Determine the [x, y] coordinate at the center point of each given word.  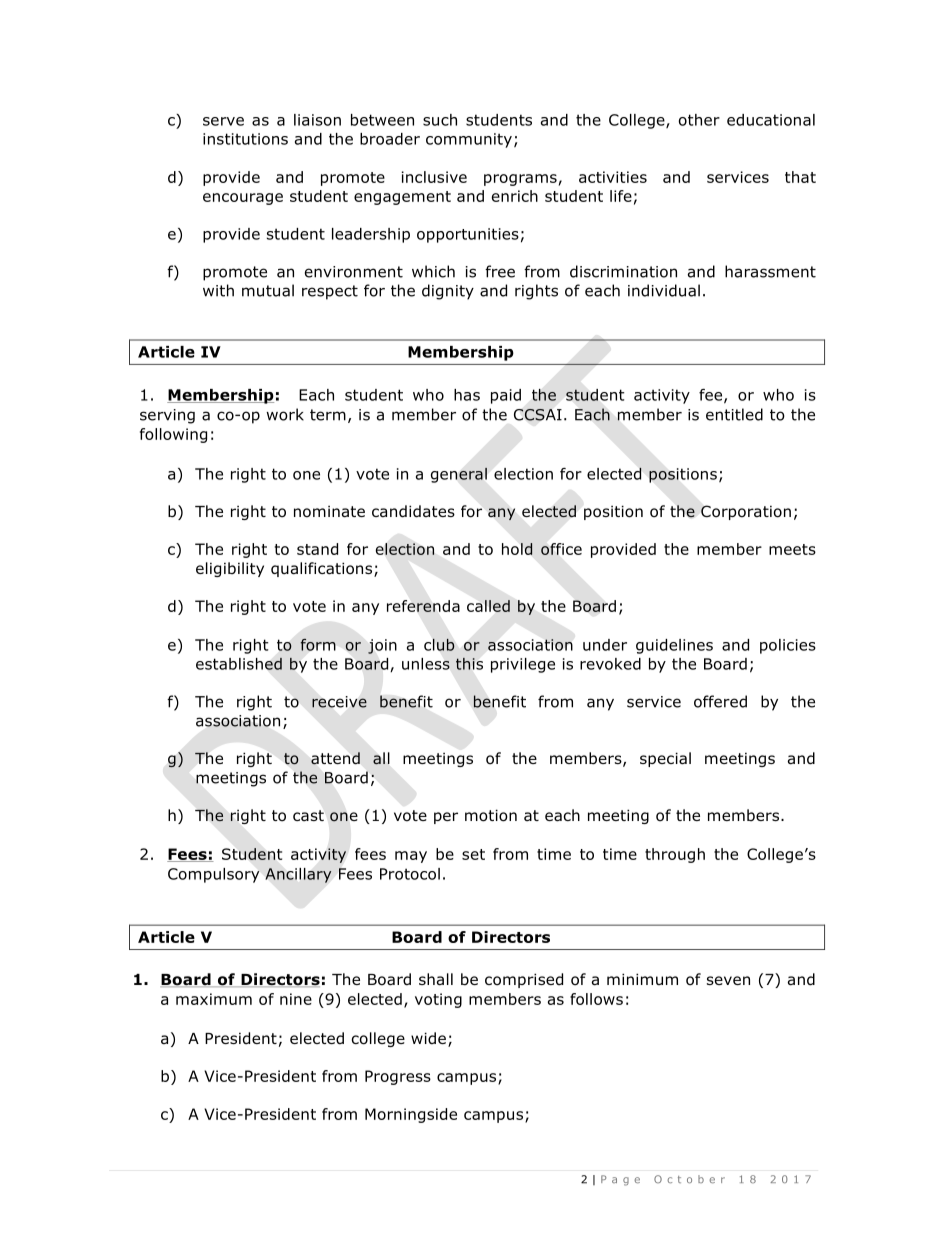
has [467, 395]
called [488, 606]
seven [728, 980]
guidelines [674, 646]
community [469, 140]
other [699, 120]
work [285, 414]
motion [491, 815]
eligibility [230, 569]
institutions [245, 139]
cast [308, 815]
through [675, 855]
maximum [214, 999]
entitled [734, 414]
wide [428, 1038]
